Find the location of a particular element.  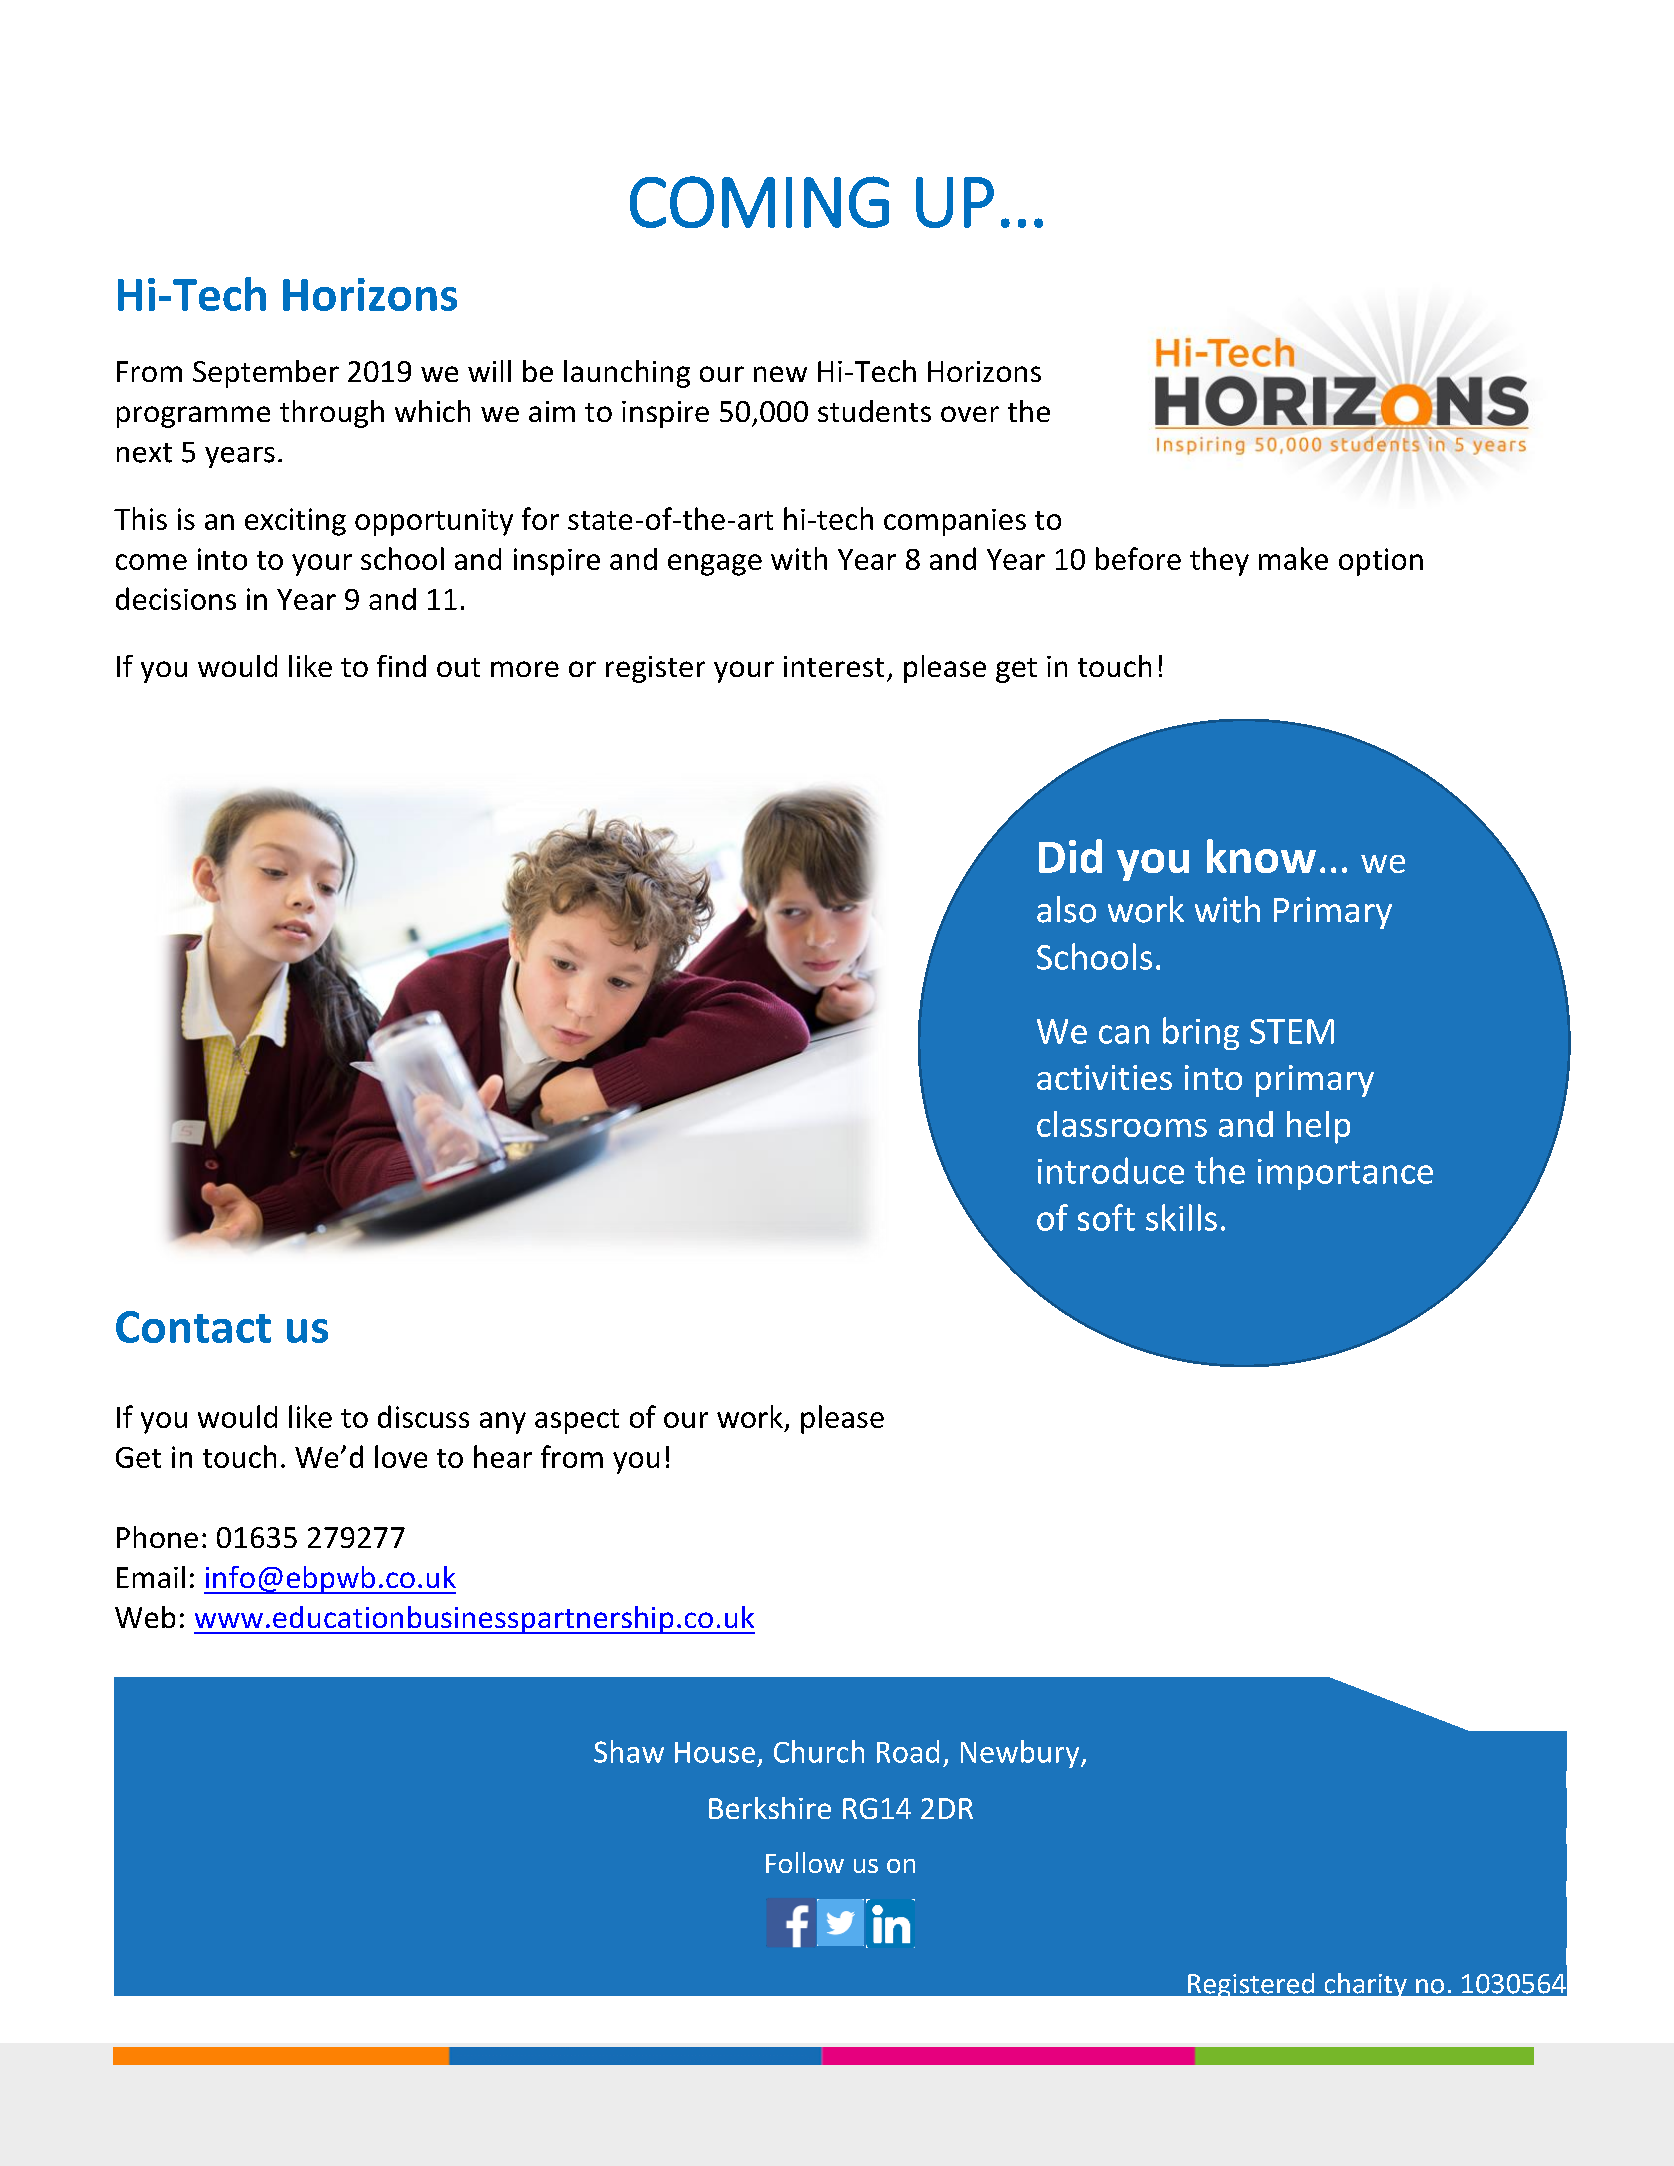

Web is located at coordinates (145, 1617).
